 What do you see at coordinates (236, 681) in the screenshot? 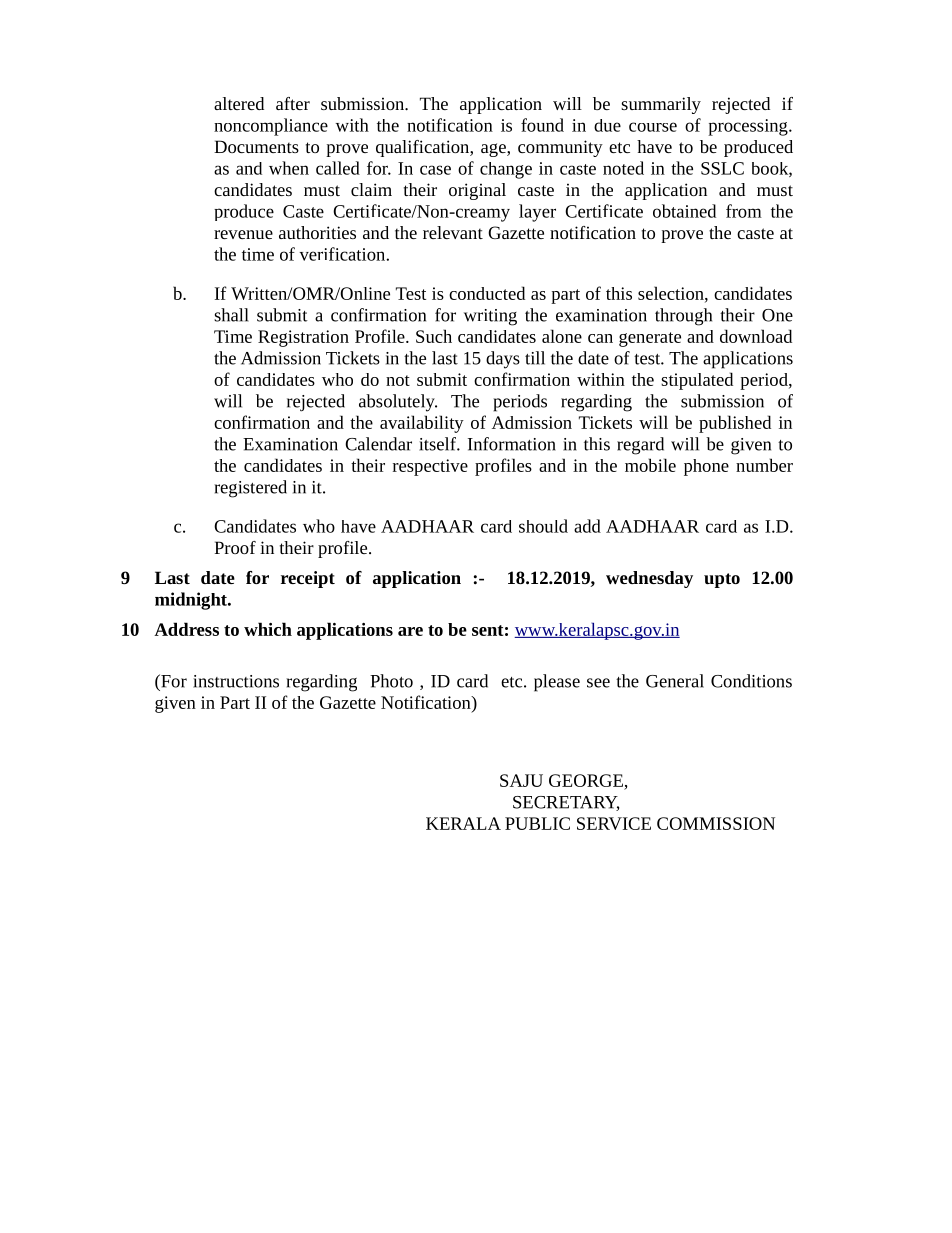
I see `instructions` at bounding box center [236, 681].
